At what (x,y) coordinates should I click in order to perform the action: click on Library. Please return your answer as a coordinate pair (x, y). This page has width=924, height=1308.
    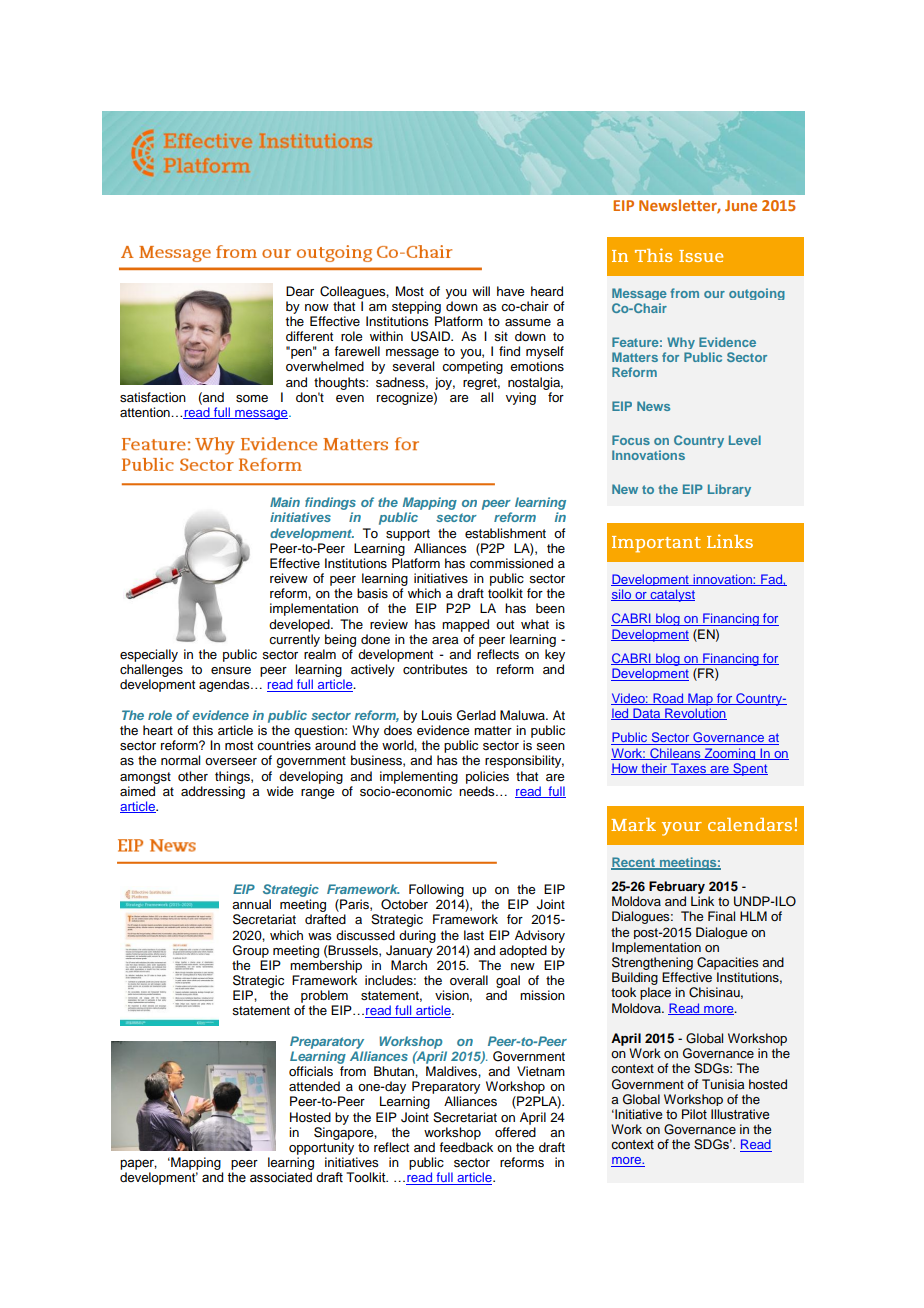
    Looking at the image, I should click on (729, 490).
